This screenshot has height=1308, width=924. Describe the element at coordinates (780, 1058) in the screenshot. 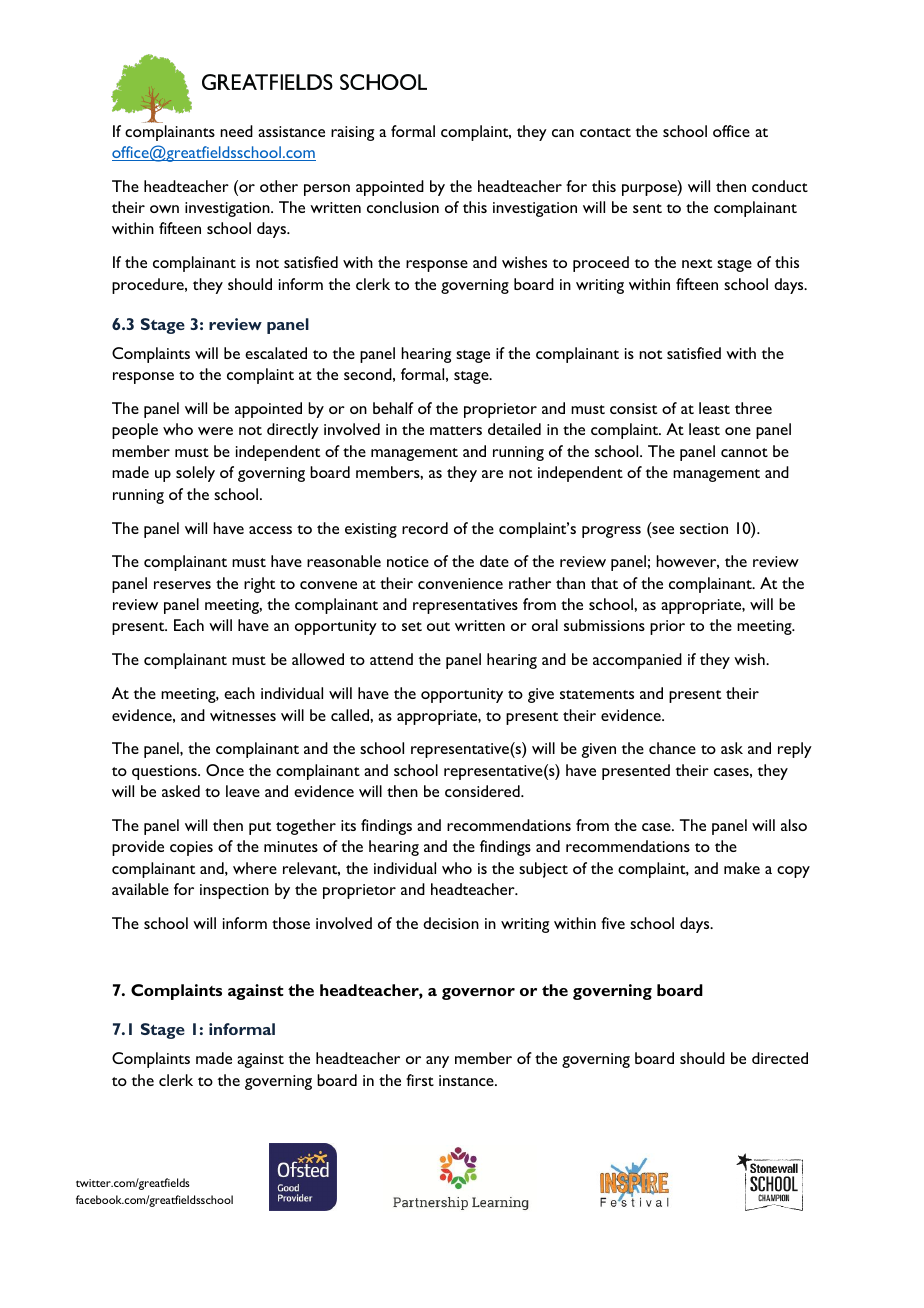

I see `directed` at that location.
